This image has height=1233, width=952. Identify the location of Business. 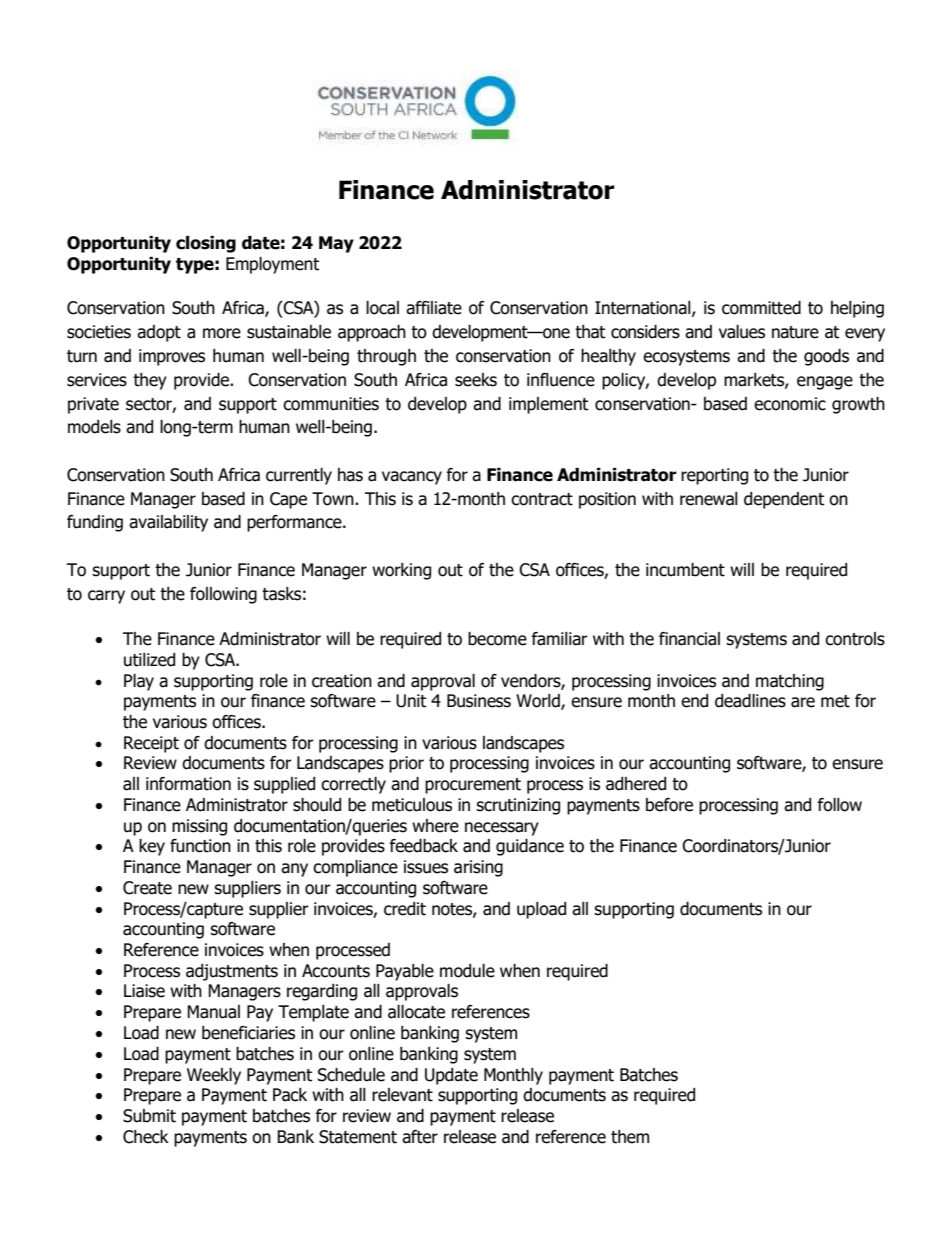
(479, 701).
